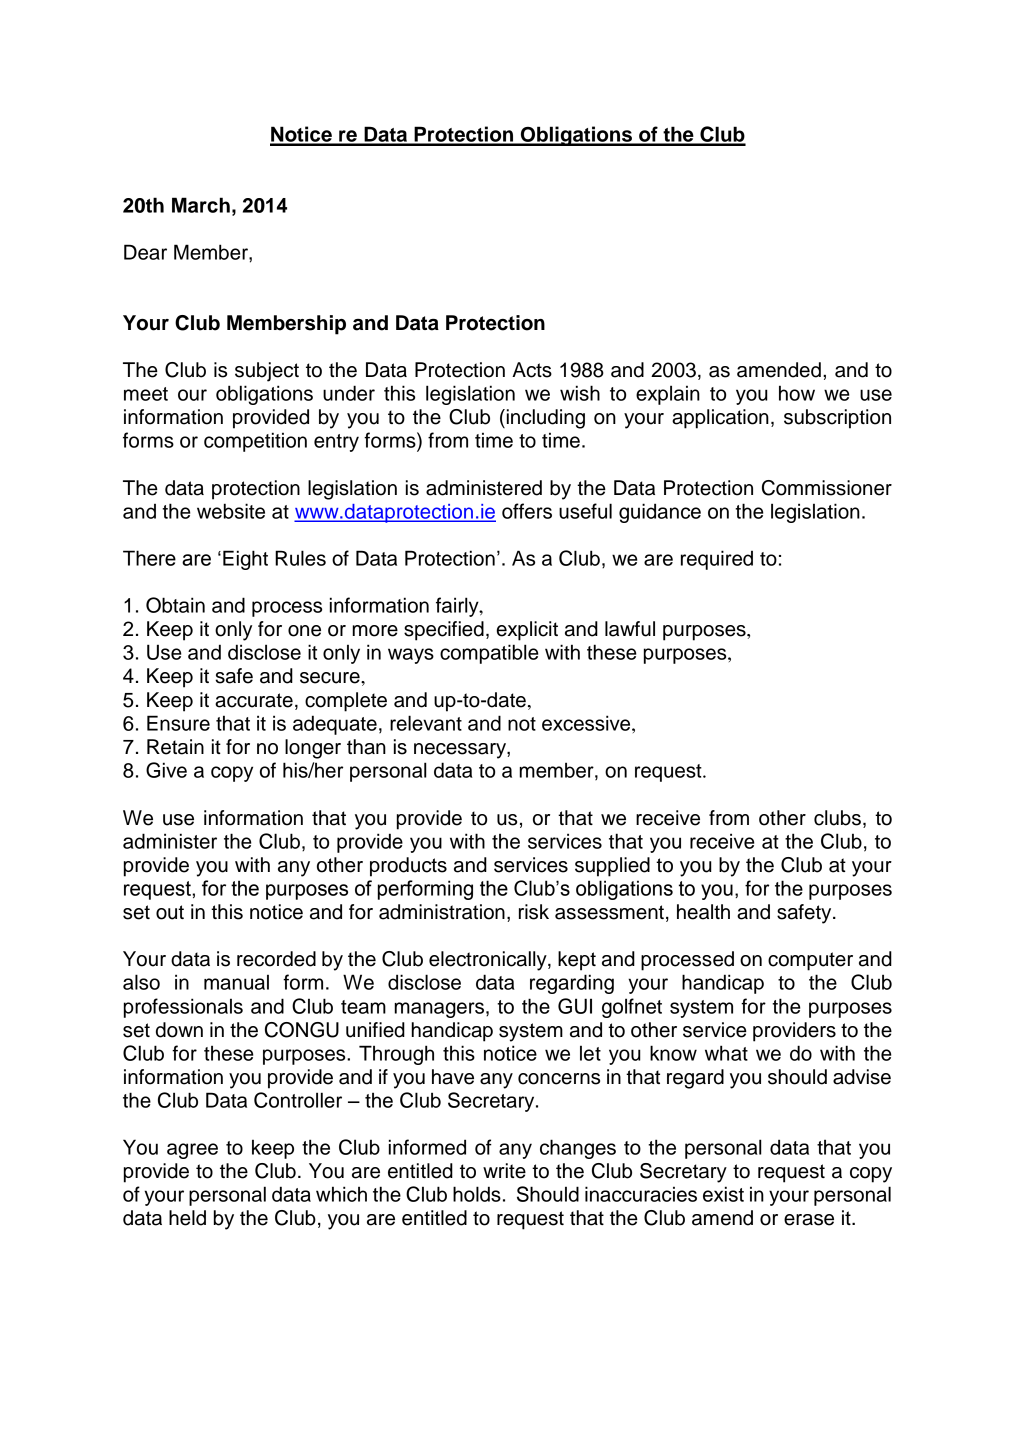  I want to click on manual, so click(236, 982).
